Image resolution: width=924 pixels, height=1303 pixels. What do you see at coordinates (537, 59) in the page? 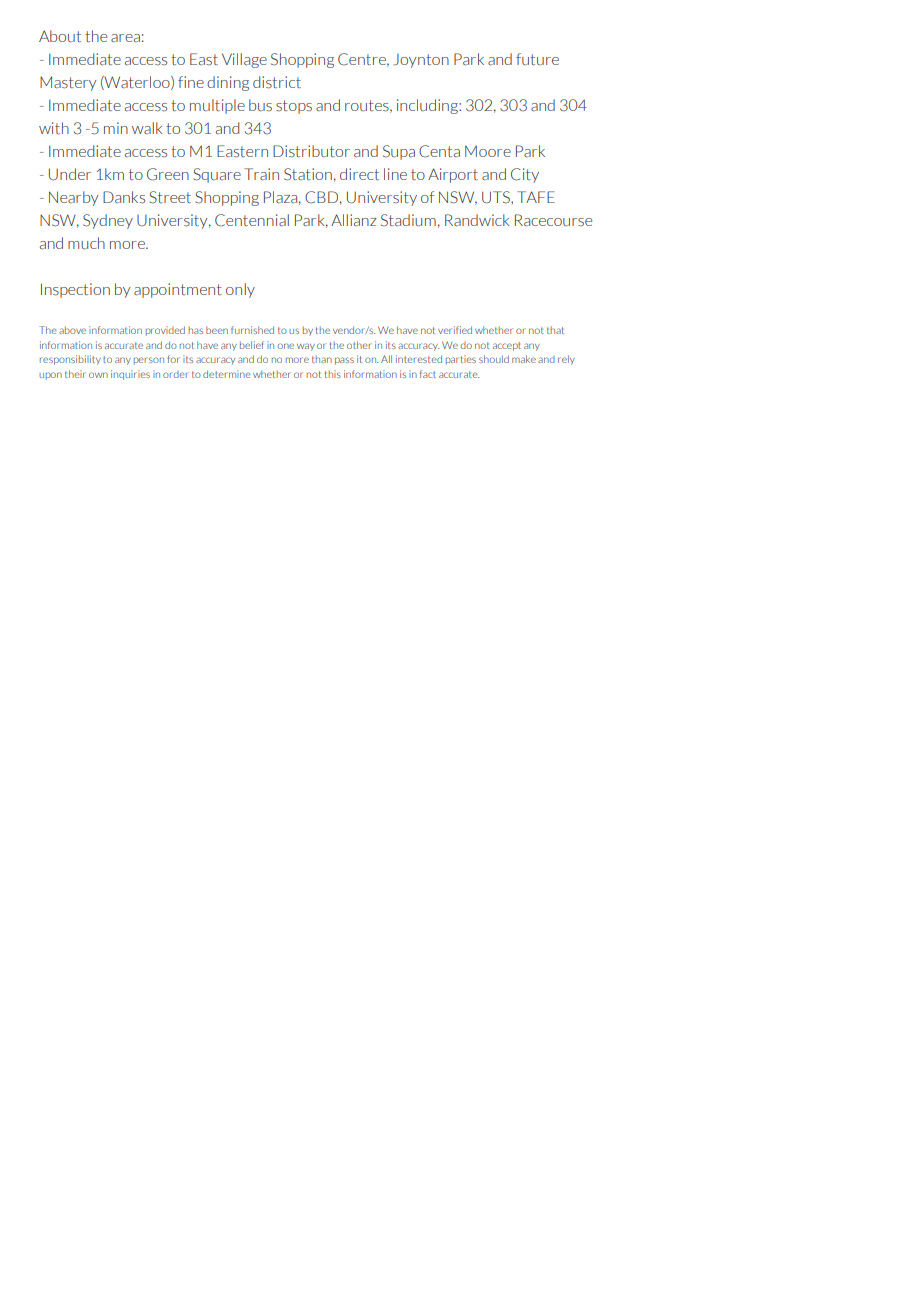
I see `future` at bounding box center [537, 59].
